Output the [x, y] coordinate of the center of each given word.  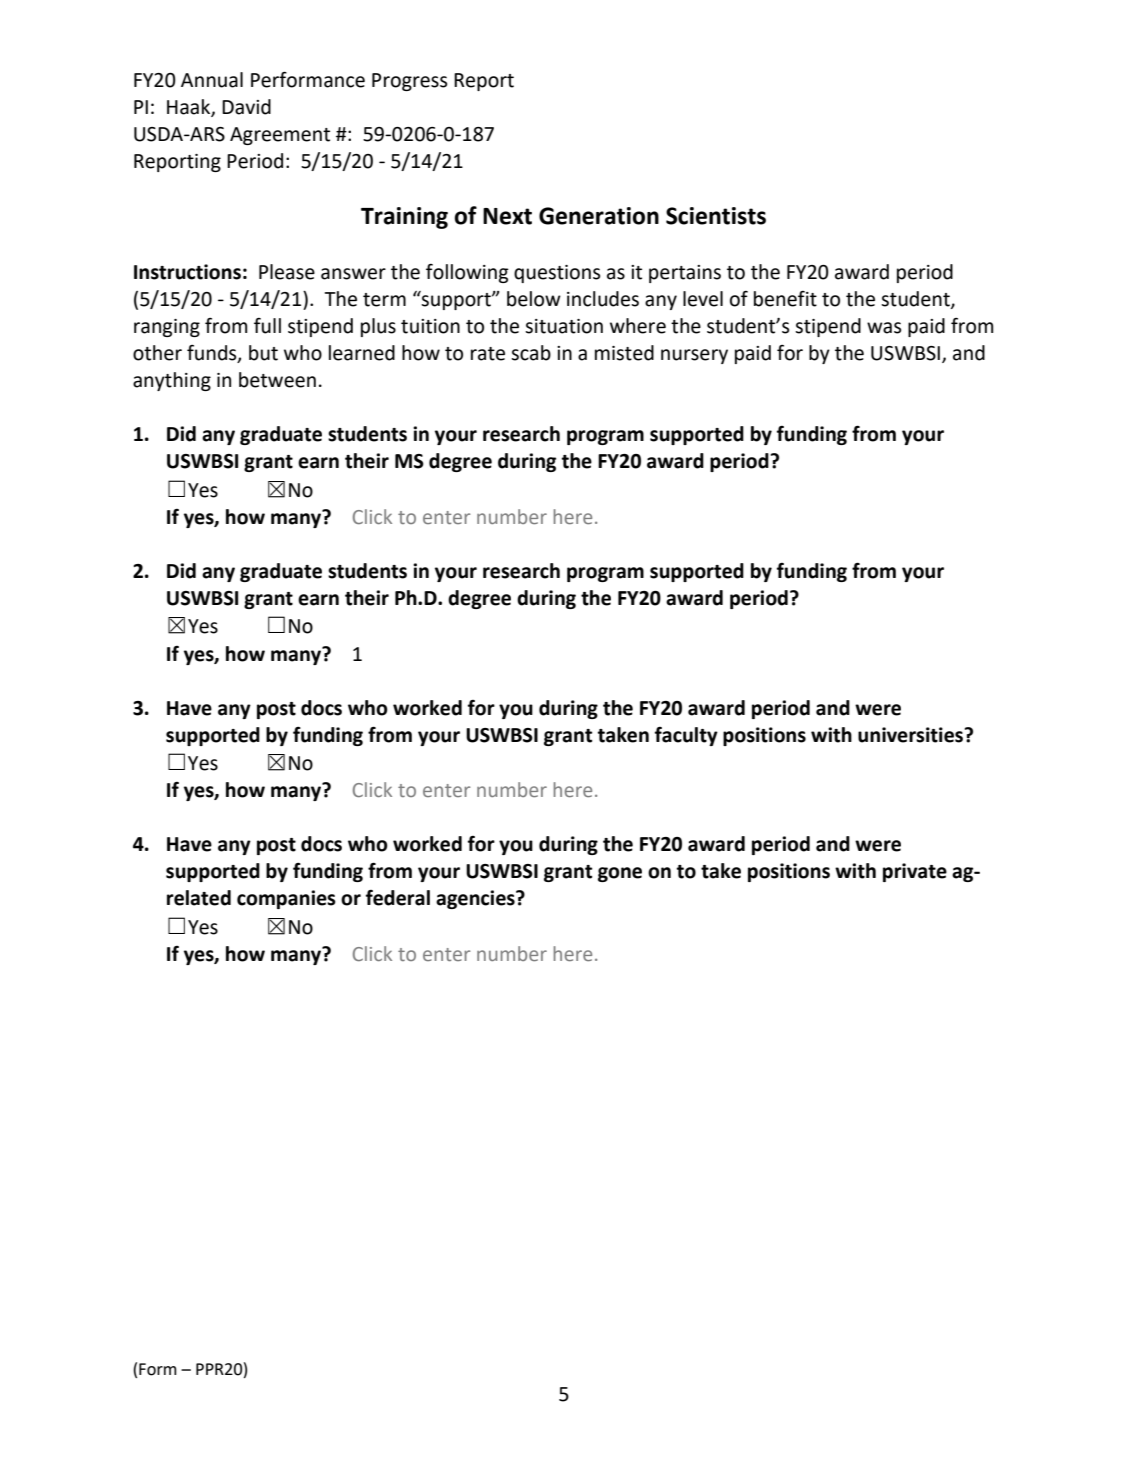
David [246, 107]
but [263, 353]
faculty [686, 736]
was [884, 328]
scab [531, 353]
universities [911, 735]
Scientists [716, 216]
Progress [409, 82]
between [277, 380]
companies [286, 899]
